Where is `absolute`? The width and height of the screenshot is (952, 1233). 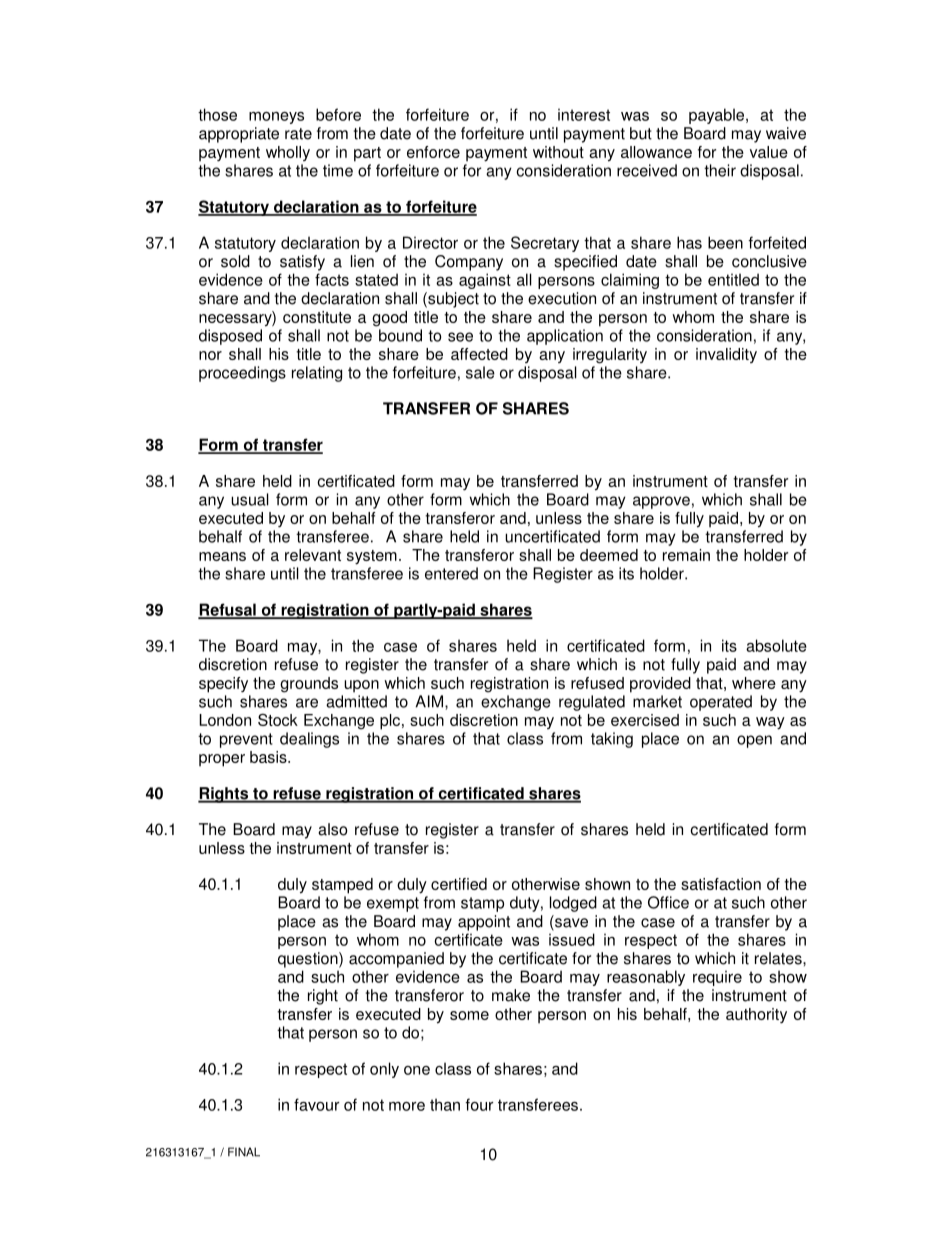
absolute is located at coordinates (776, 645).
